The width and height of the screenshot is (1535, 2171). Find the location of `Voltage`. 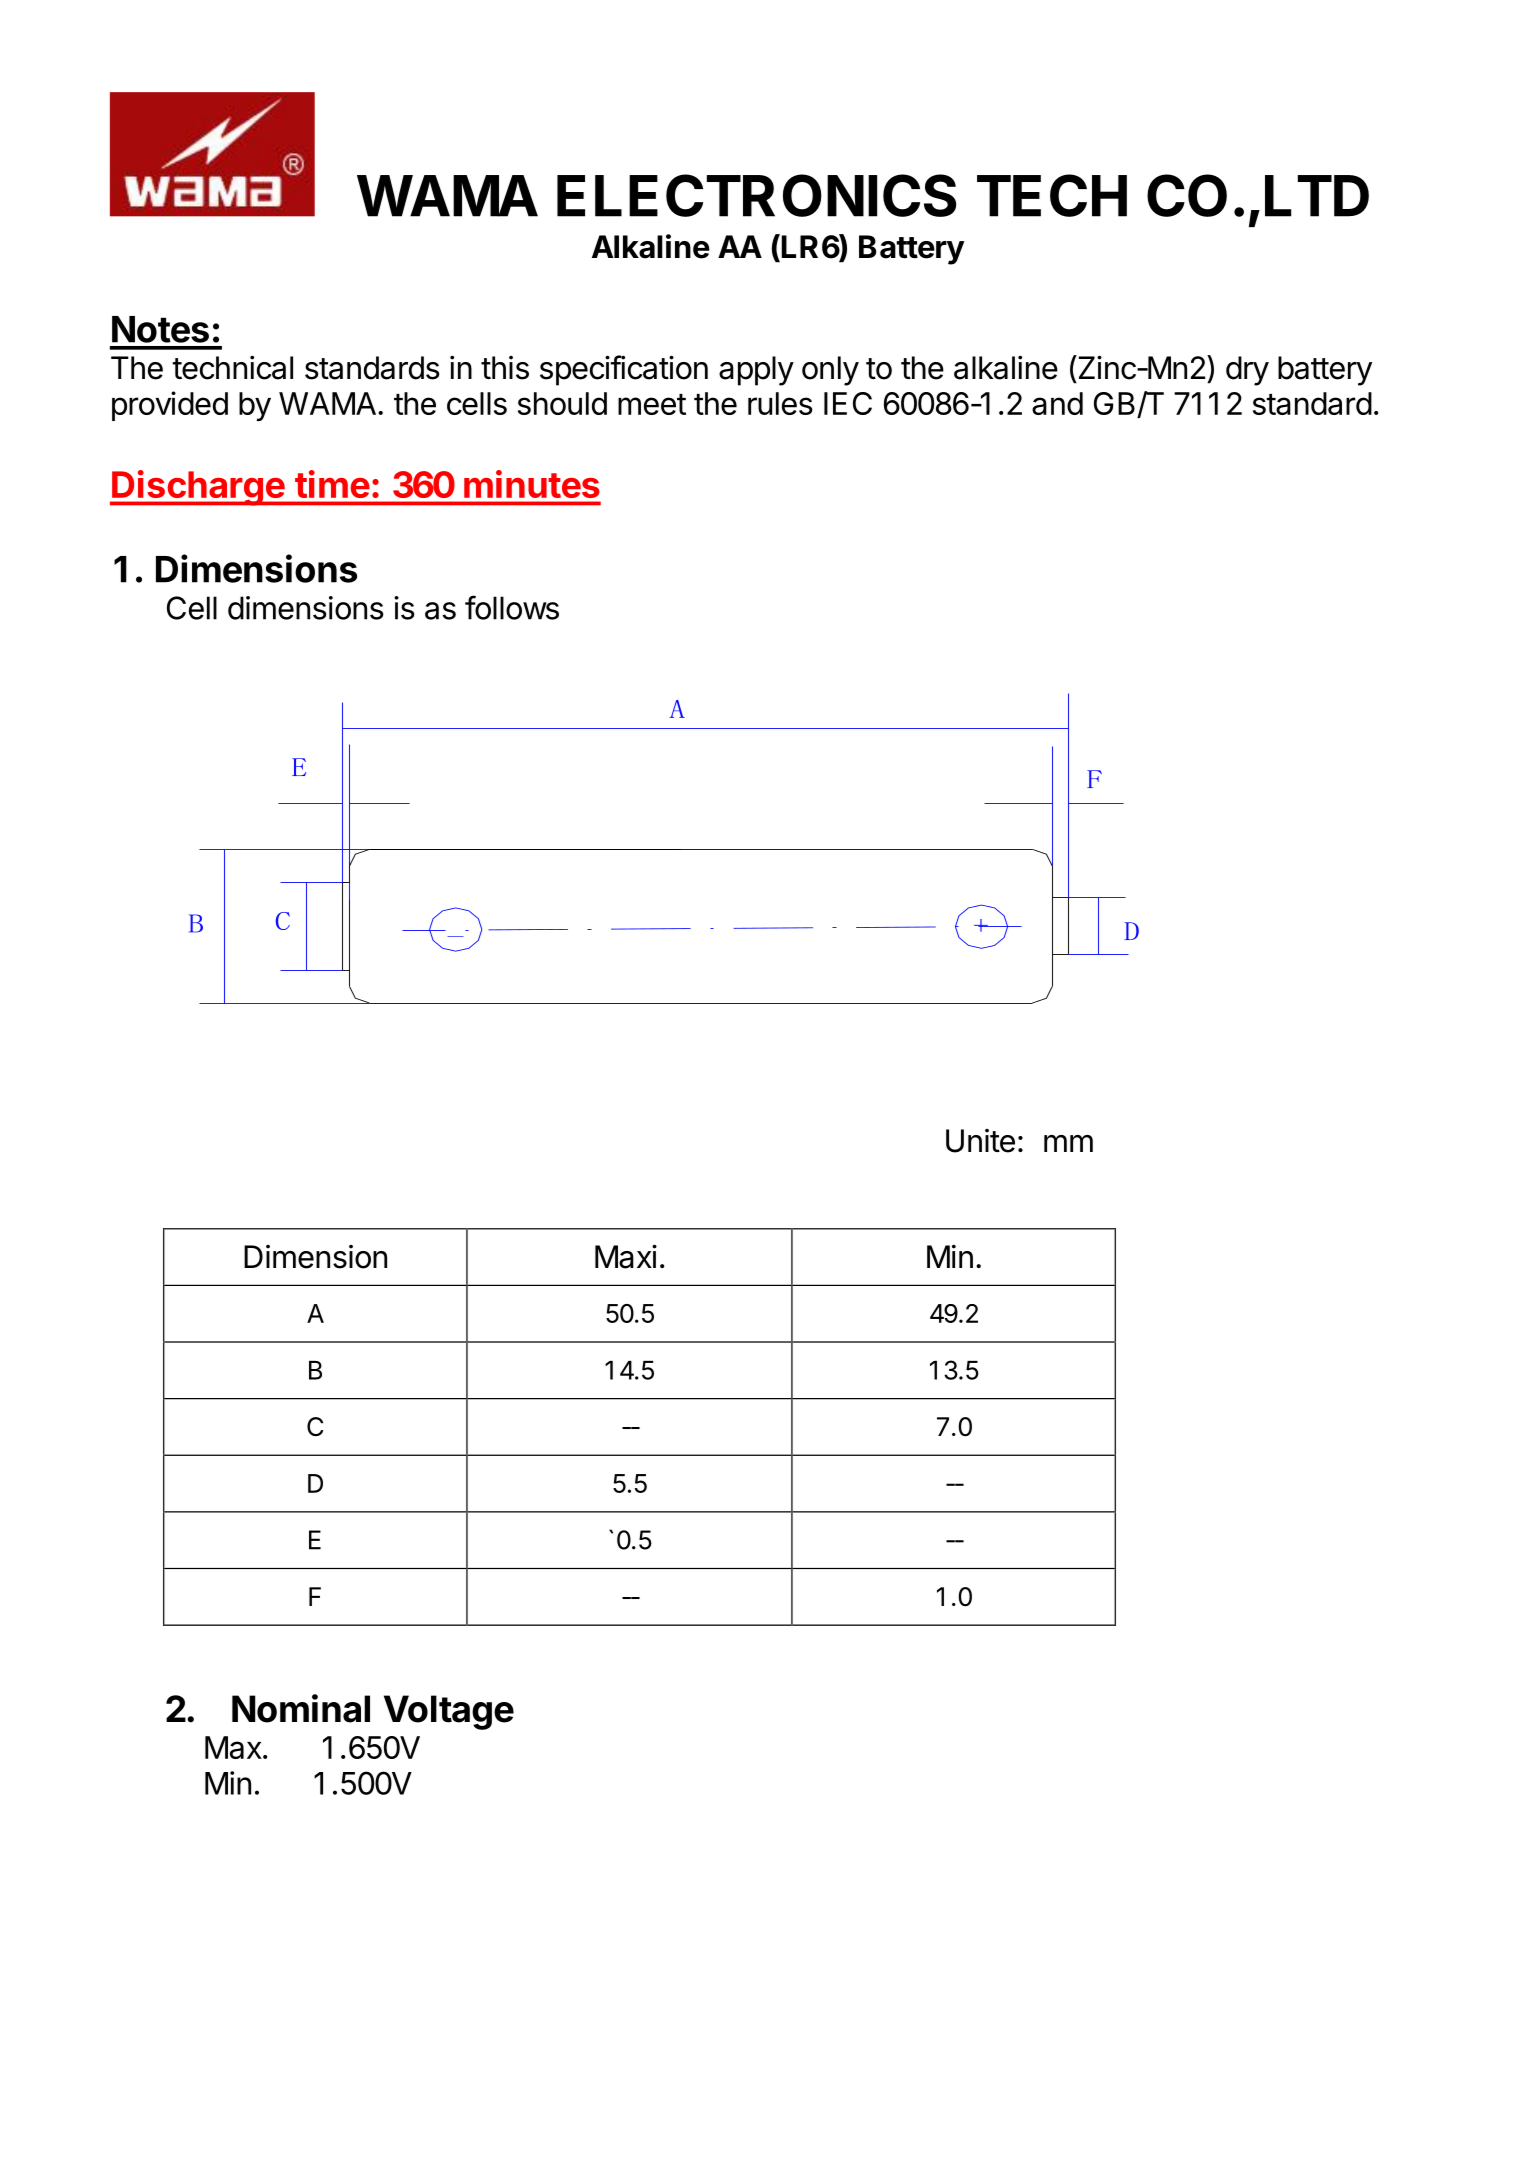

Voltage is located at coordinates (449, 1712).
